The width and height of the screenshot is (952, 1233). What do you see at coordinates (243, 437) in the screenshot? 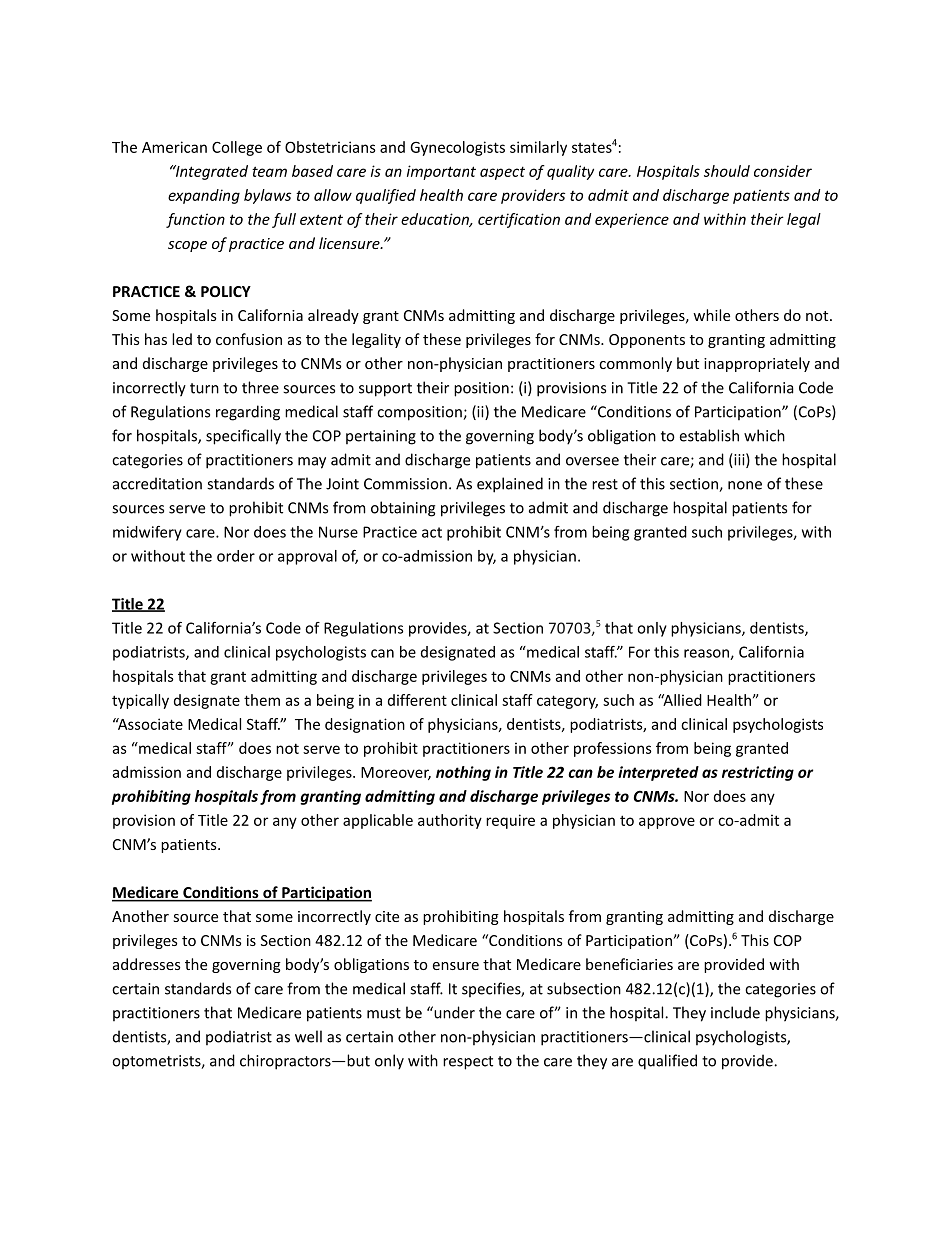
I see `specifically` at bounding box center [243, 437].
